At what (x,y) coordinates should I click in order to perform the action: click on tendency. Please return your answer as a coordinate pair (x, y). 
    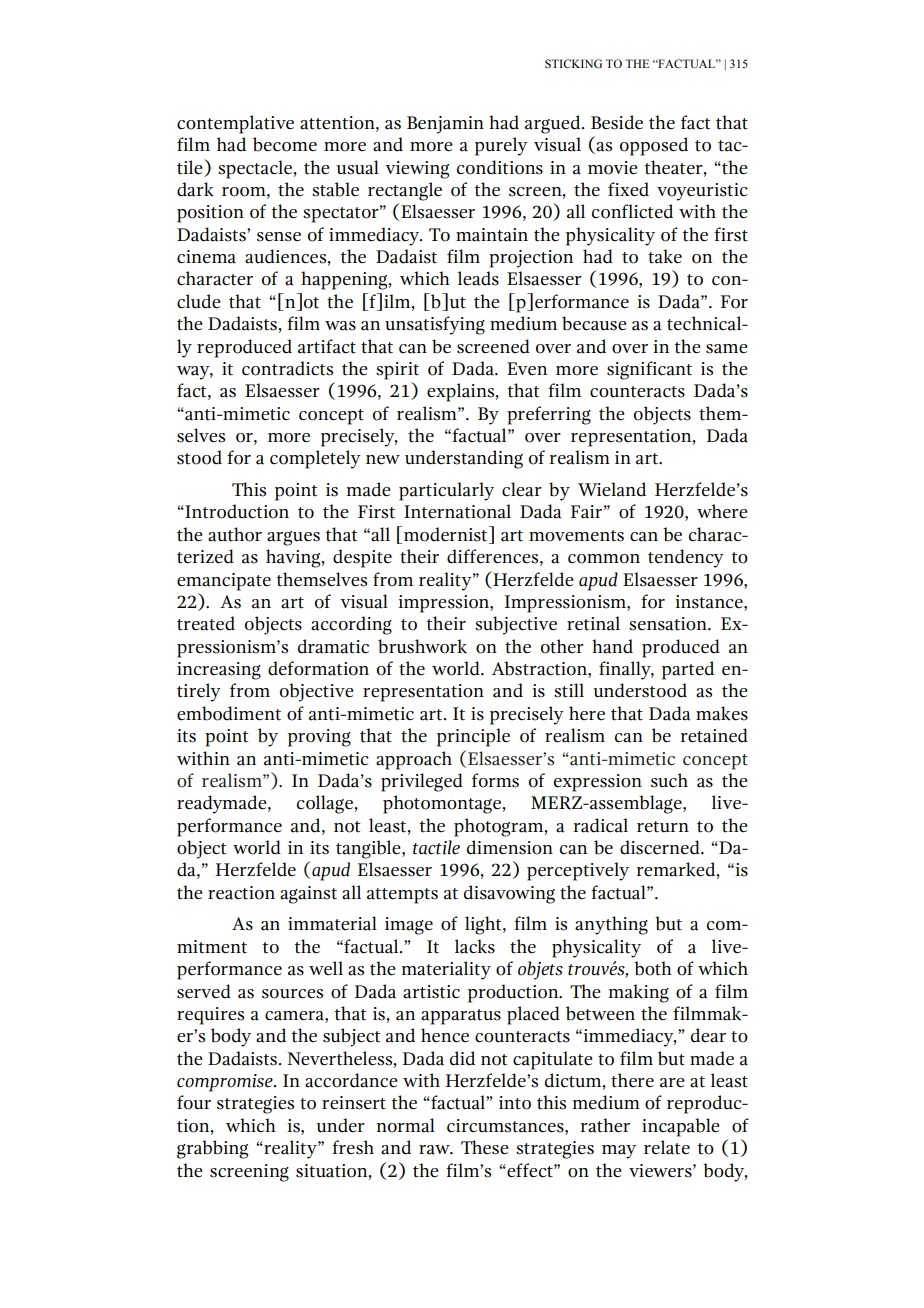
    Looking at the image, I should click on (686, 558).
